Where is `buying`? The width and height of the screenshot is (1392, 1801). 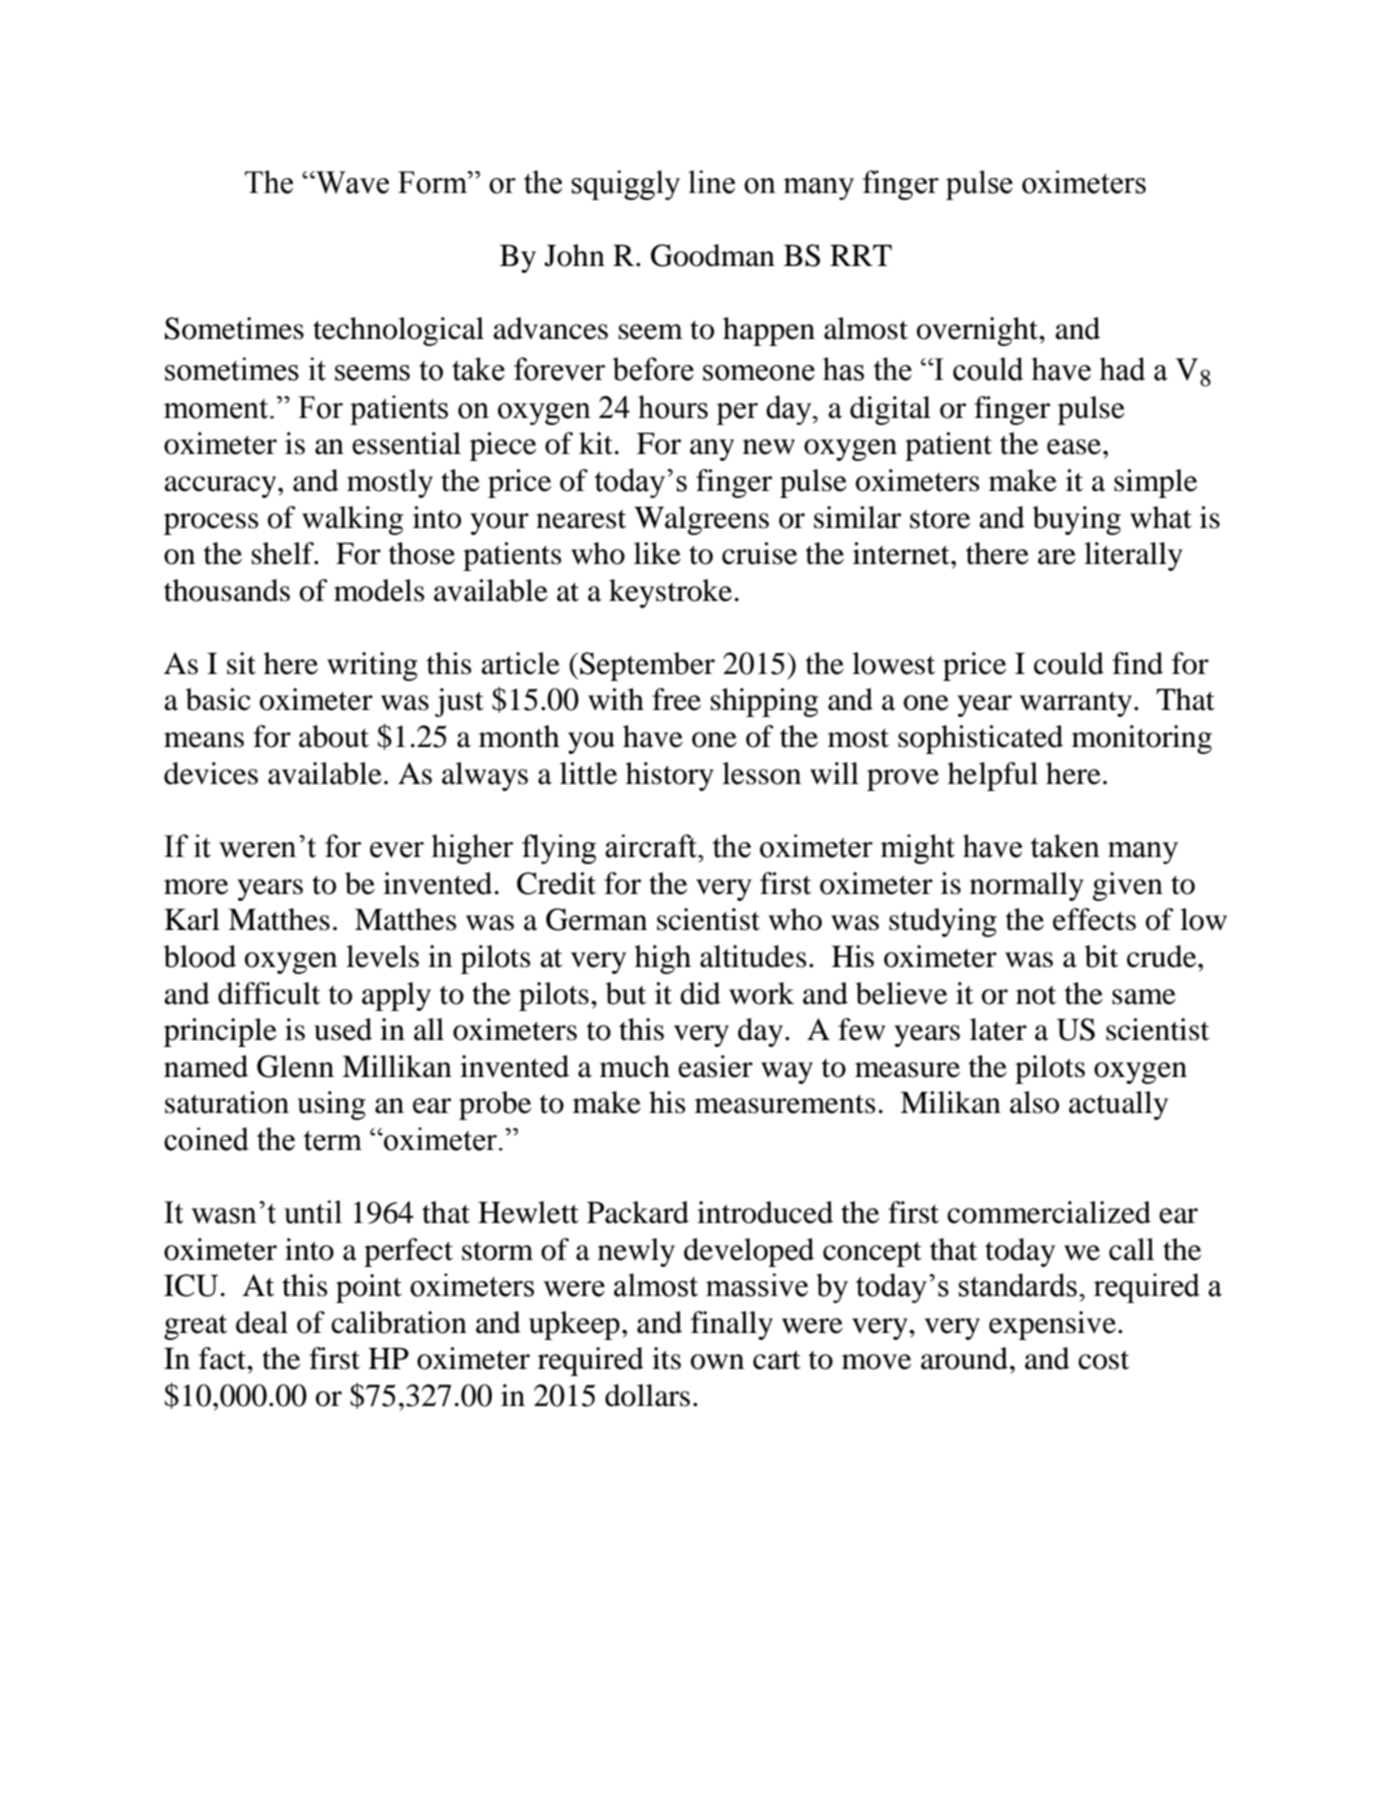
buying is located at coordinates (1077, 520).
